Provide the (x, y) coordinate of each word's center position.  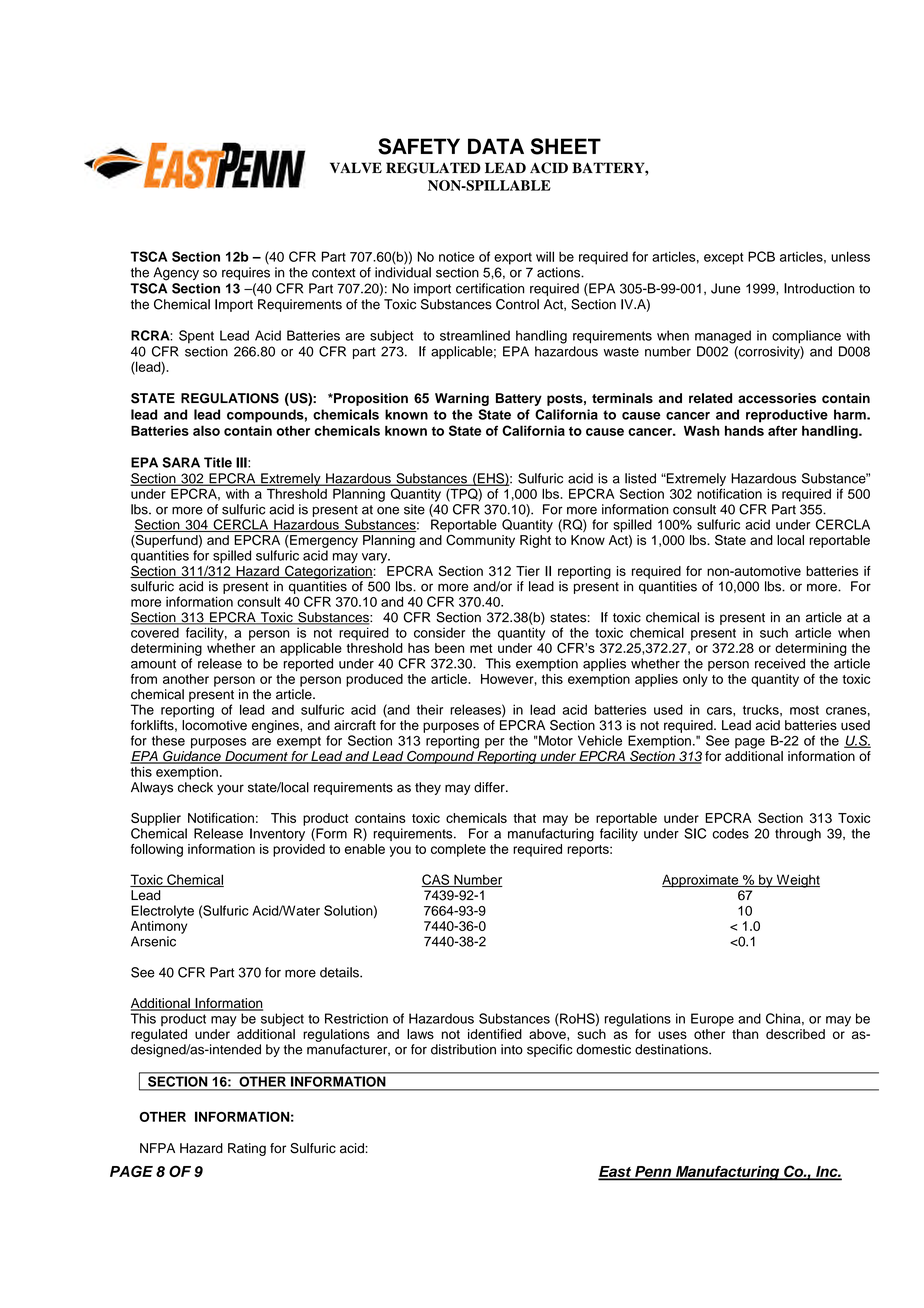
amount (153, 664)
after (782, 430)
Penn (653, 1172)
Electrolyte (162, 912)
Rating (247, 1149)
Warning (462, 399)
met (481, 648)
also (206, 430)
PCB (761, 256)
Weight (797, 881)
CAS (436, 880)
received (780, 663)
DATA (496, 146)
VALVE (356, 167)
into (512, 1049)
